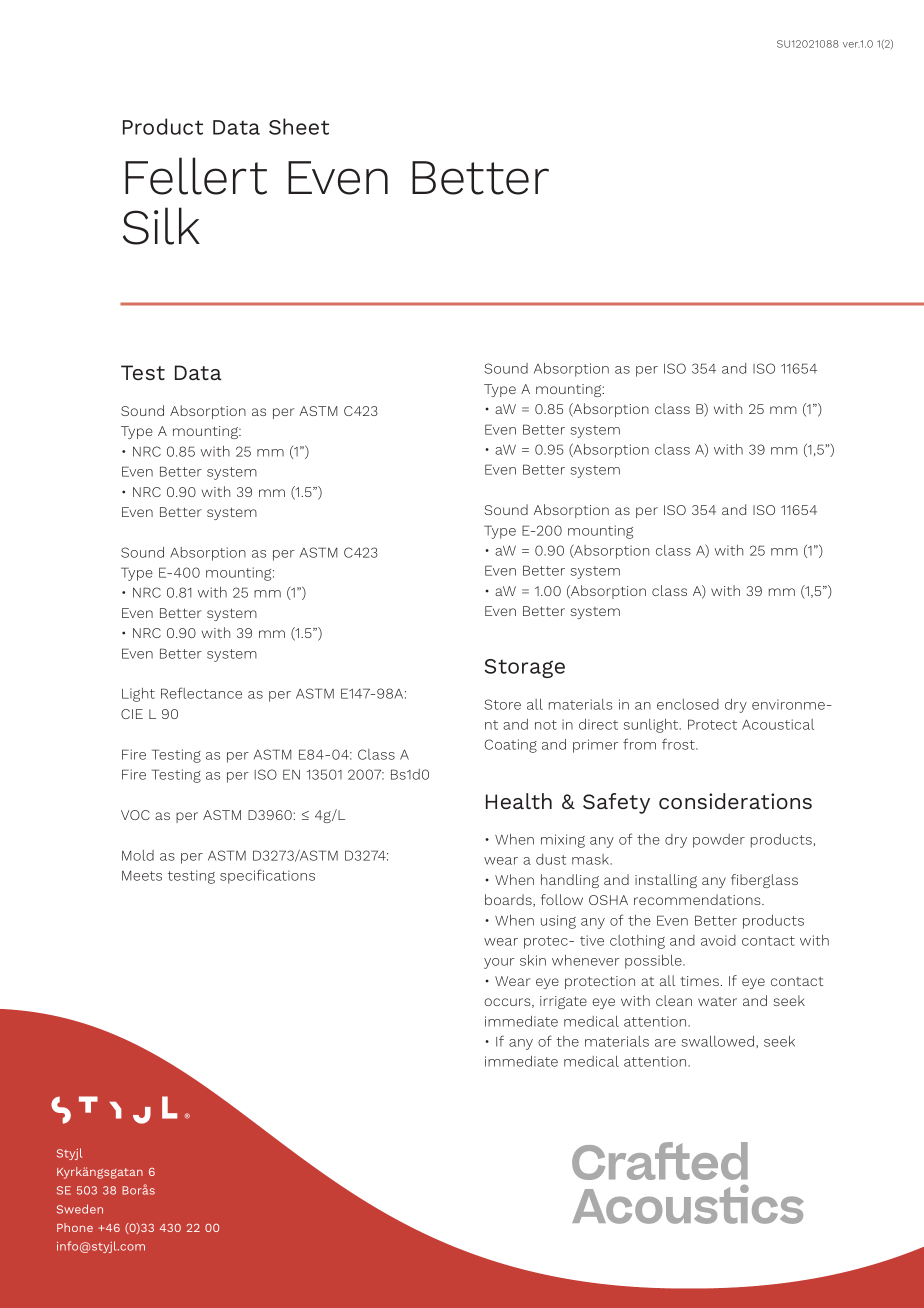  Describe the element at coordinates (665, 1043) in the image. I see `are` at that location.
